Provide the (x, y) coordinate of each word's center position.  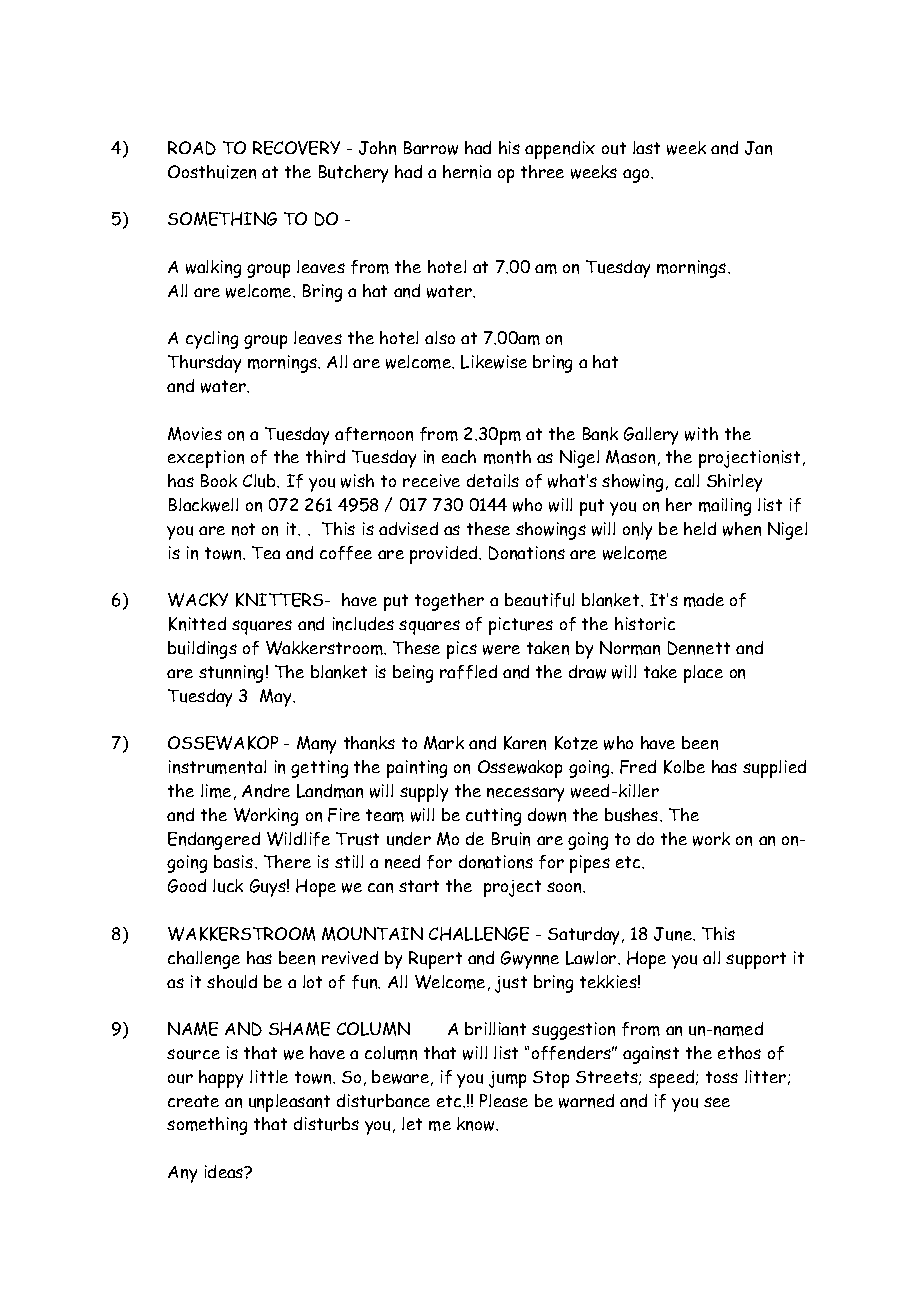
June (674, 934)
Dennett (699, 648)
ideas (225, 1171)
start (419, 886)
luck (228, 886)
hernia (467, 172)
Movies (195, 434)
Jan (758, 148)
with (701, 434)
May (277, 698)
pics (462, 650)
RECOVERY (296, 148)
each (459, 456)
